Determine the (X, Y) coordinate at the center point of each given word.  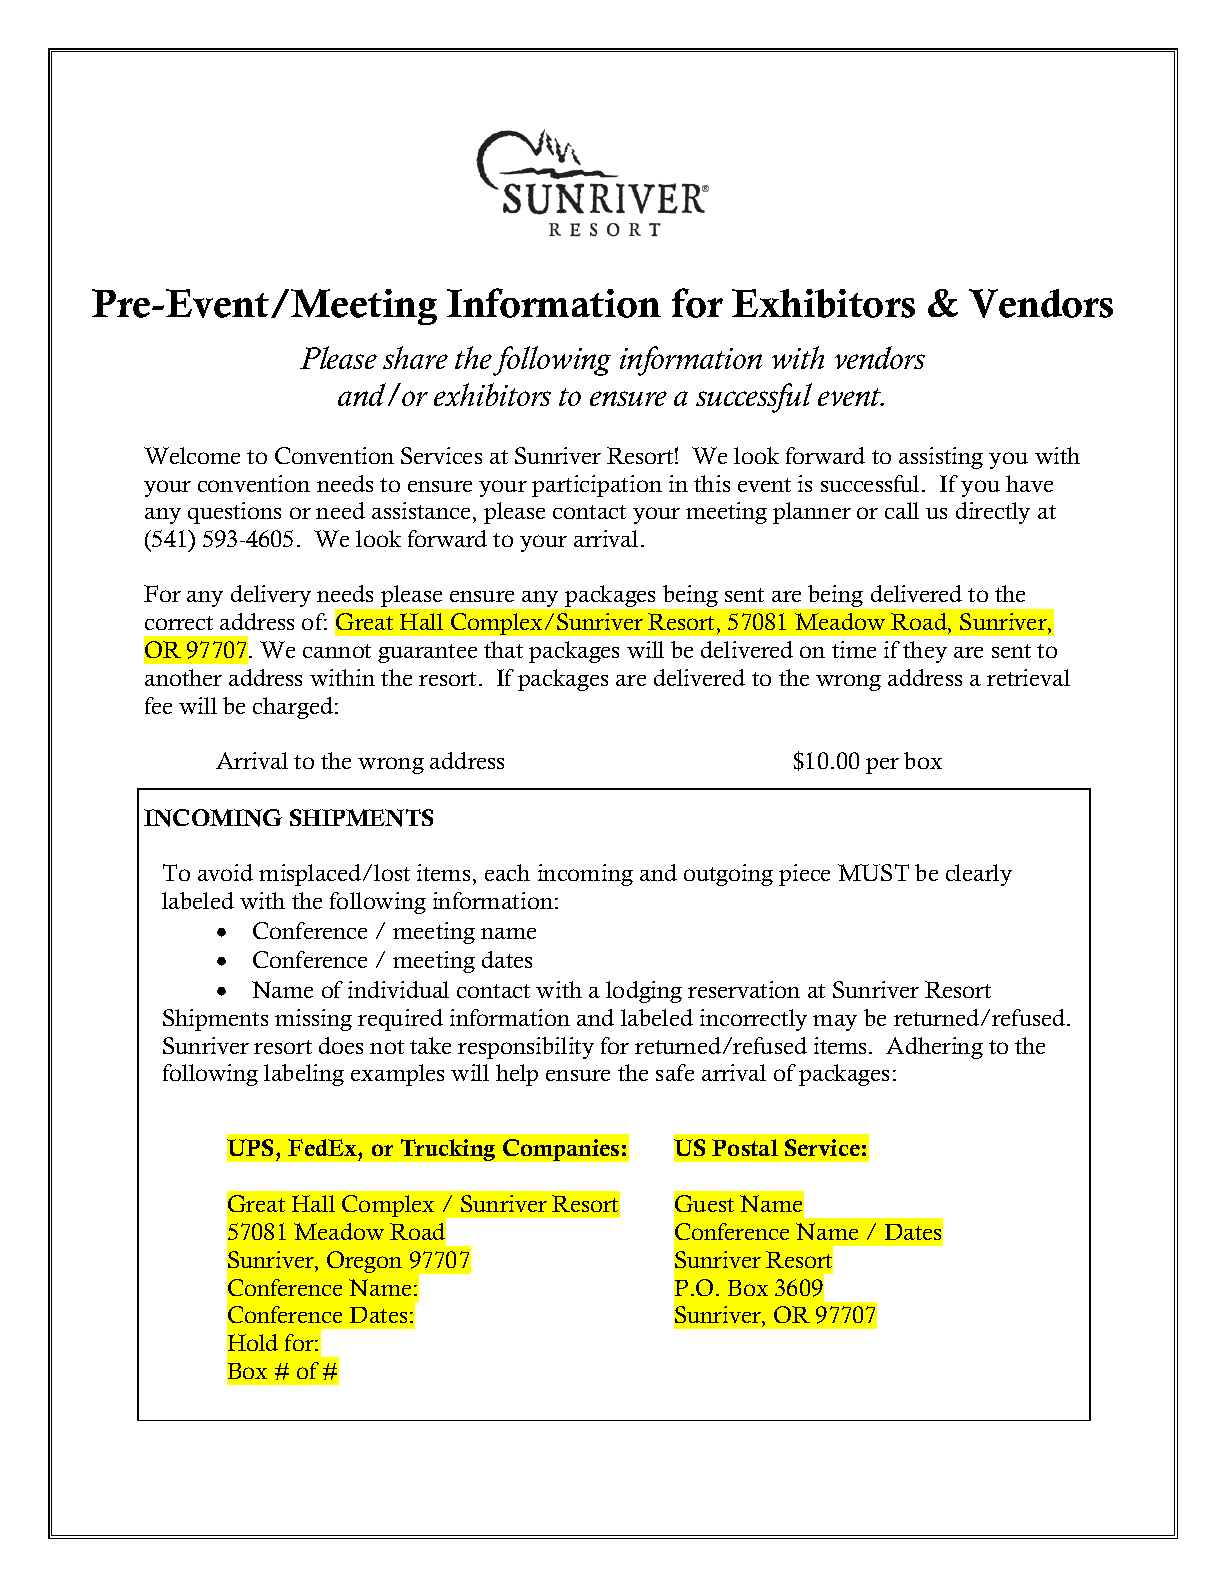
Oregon (364, 1262)
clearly (979, 875)
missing (313, 1020)
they (925, 652)
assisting (941, 458)
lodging (644, 992)
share (415, 357)
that (503, 649)
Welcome (192, 455)
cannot (337, 651)
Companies (561, 1150)
